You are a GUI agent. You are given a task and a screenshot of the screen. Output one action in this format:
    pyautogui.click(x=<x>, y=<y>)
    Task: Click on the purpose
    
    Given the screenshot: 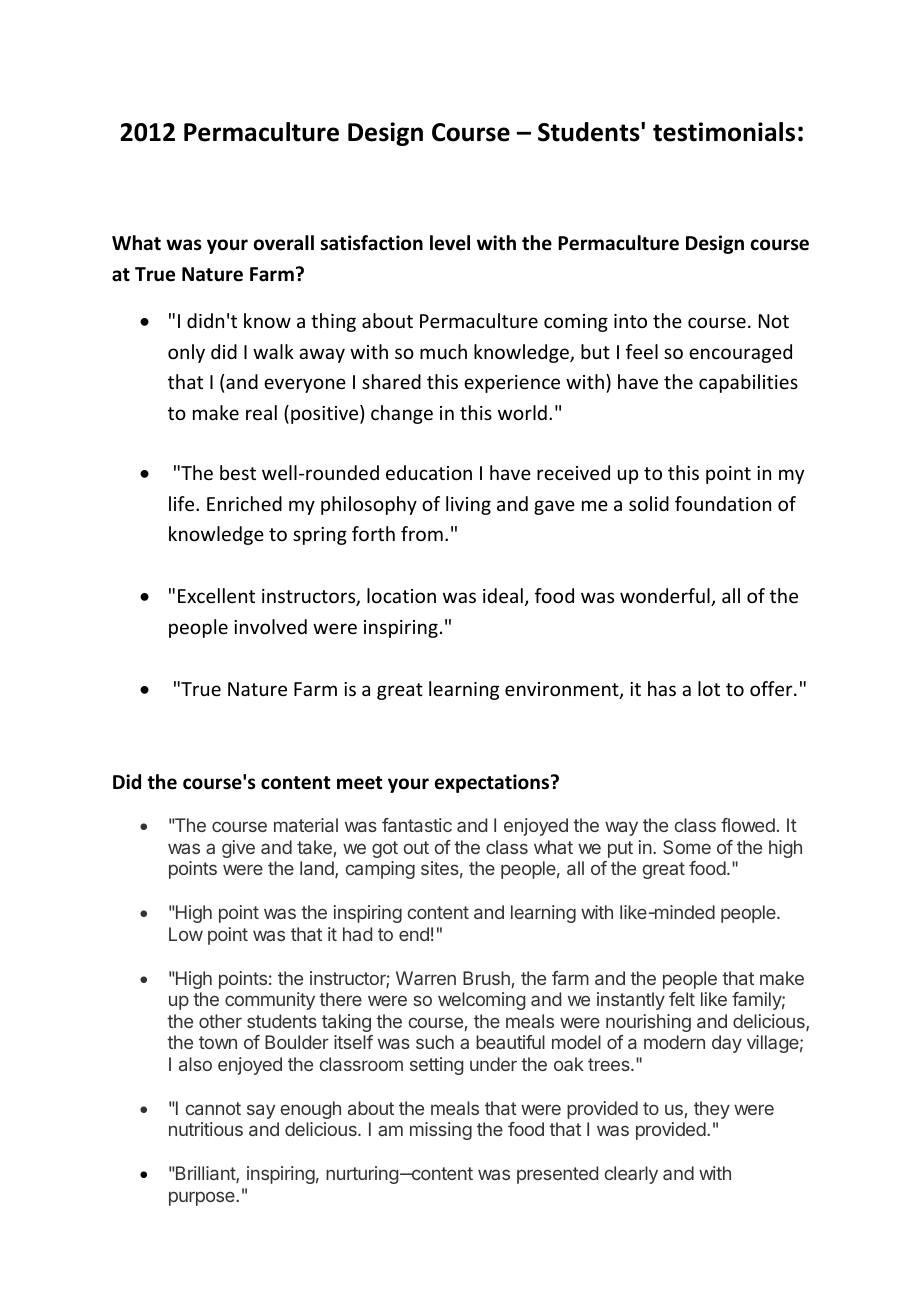 What is the action you would take?
    pyautogui.click(x=203, y=1198)
